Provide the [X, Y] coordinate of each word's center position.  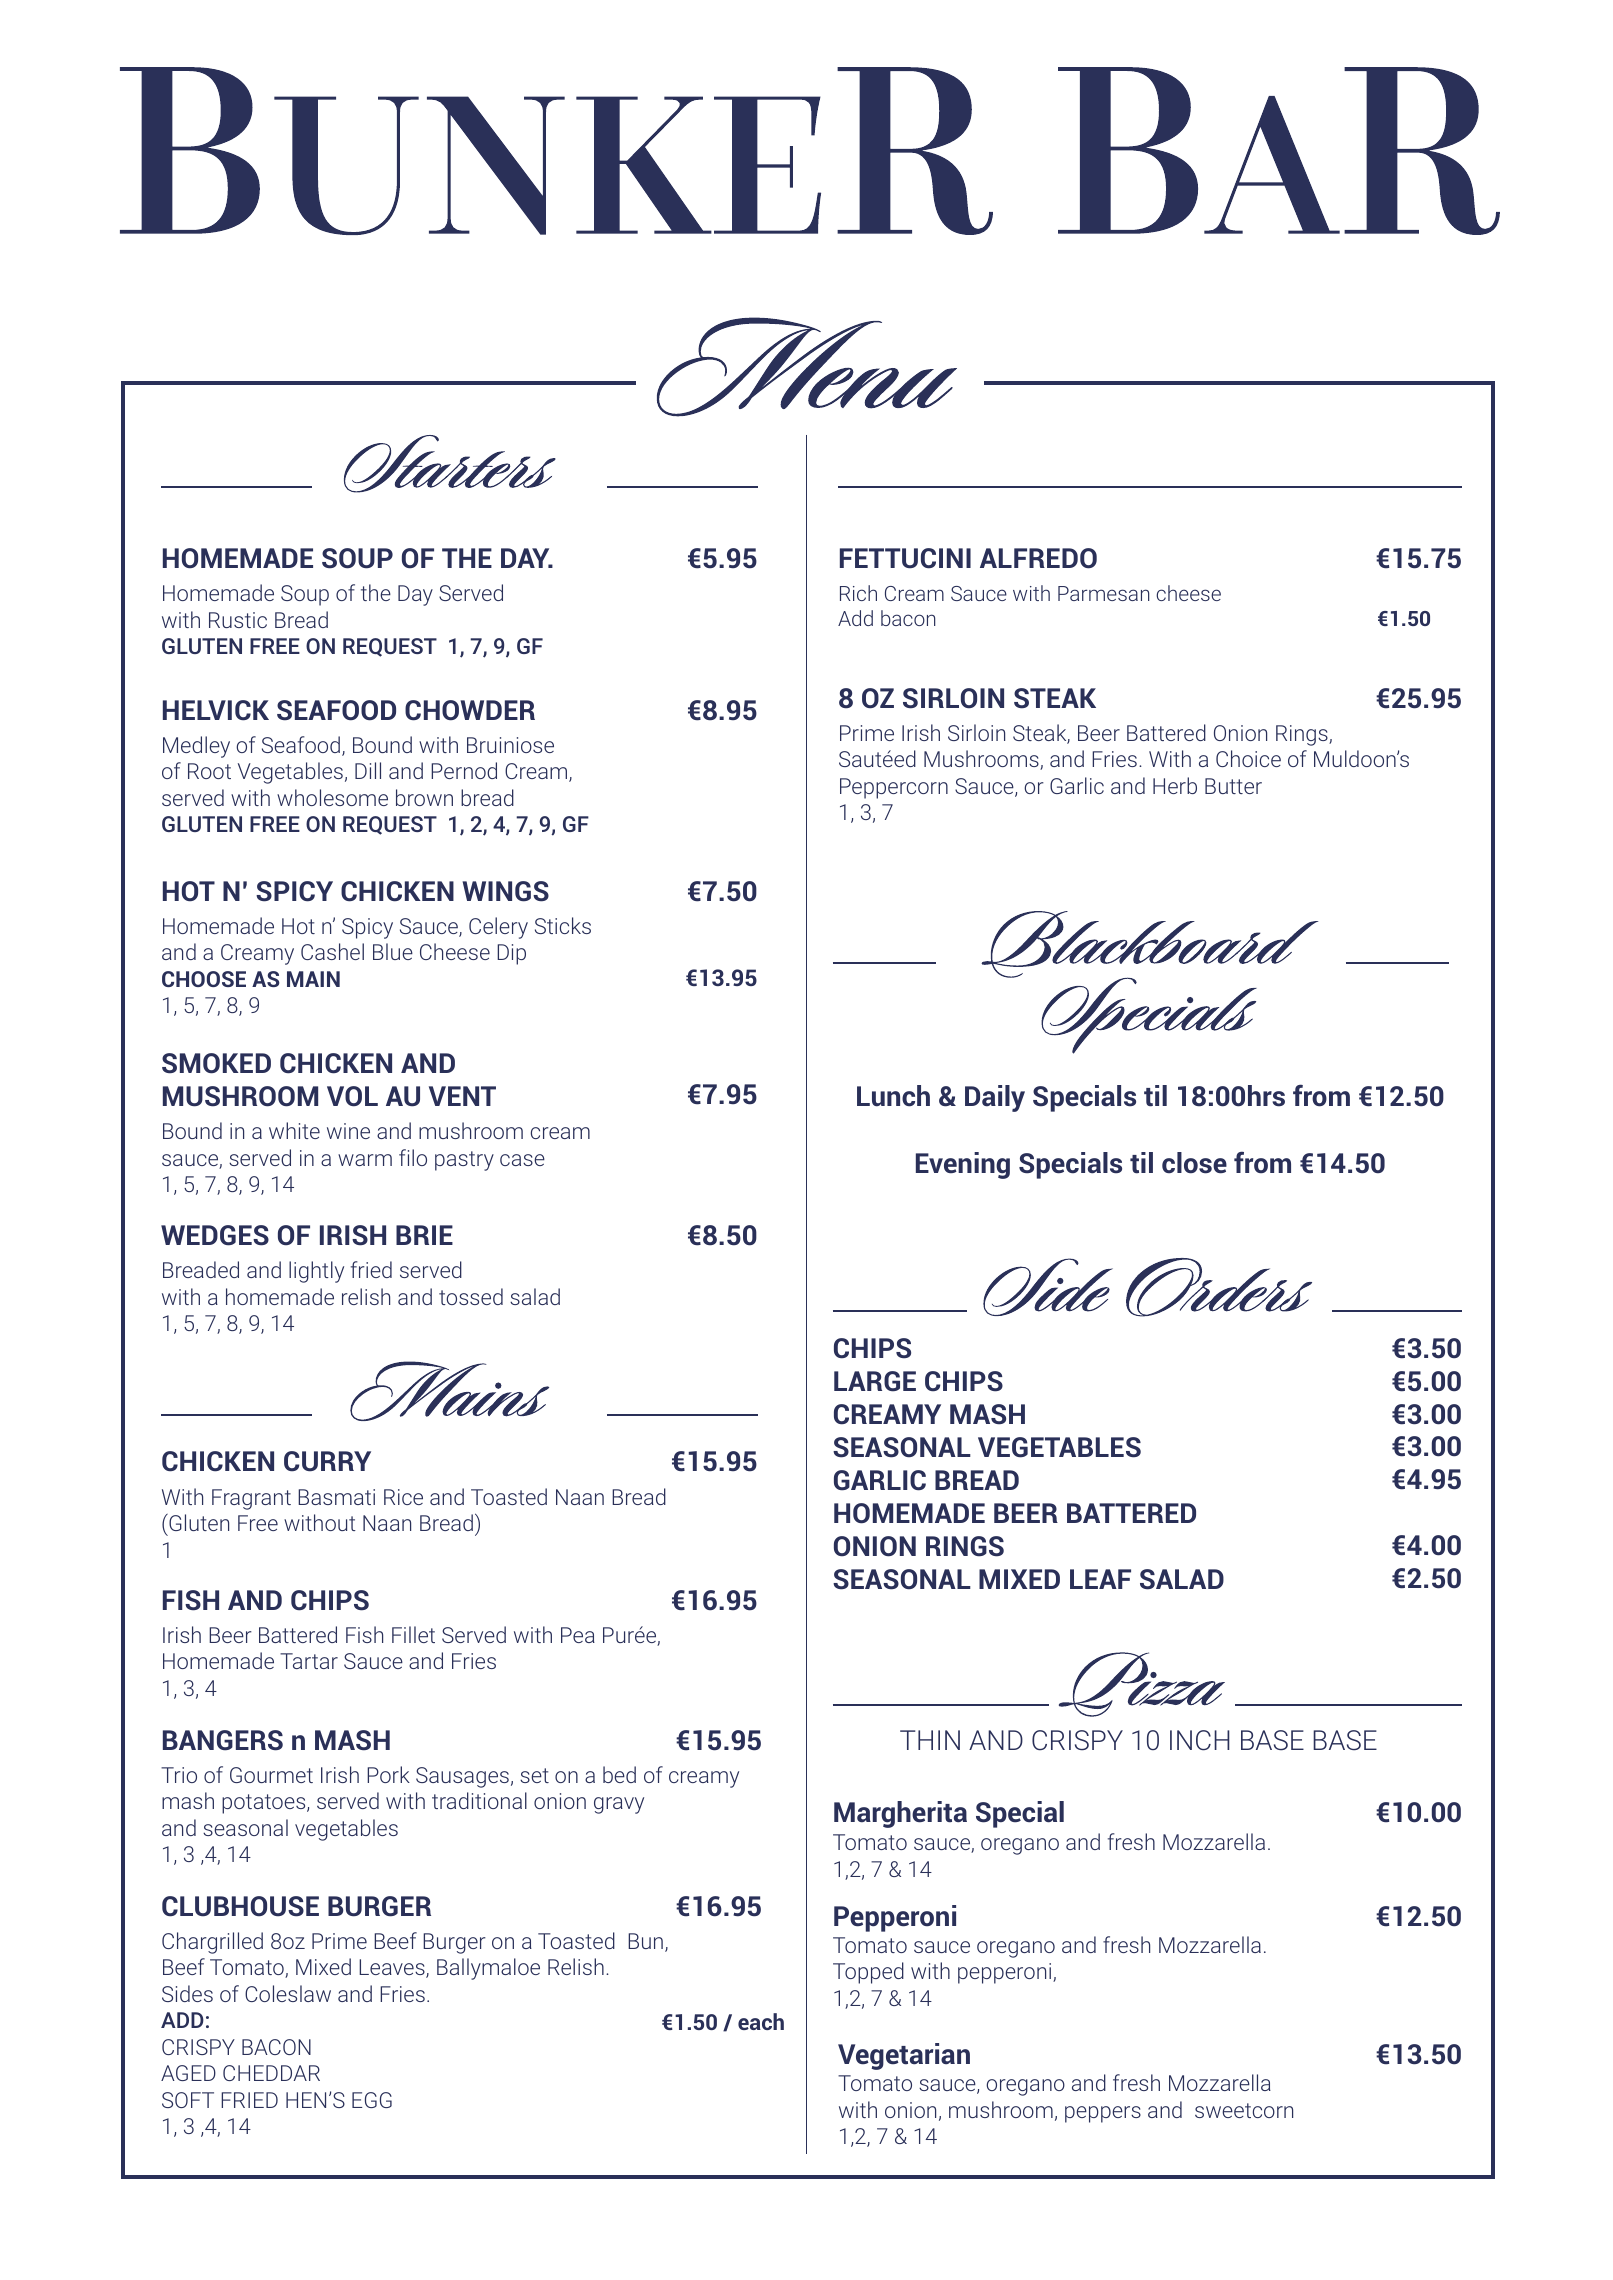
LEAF [1100, 1579]
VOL [352, 1096]
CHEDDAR [271, 2073]
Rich [858, 593]
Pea [578, 1635]
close [1194, 1163]
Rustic [238, 620]
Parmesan [1104, 593]
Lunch [893, 1096]
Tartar [309, 1661]
